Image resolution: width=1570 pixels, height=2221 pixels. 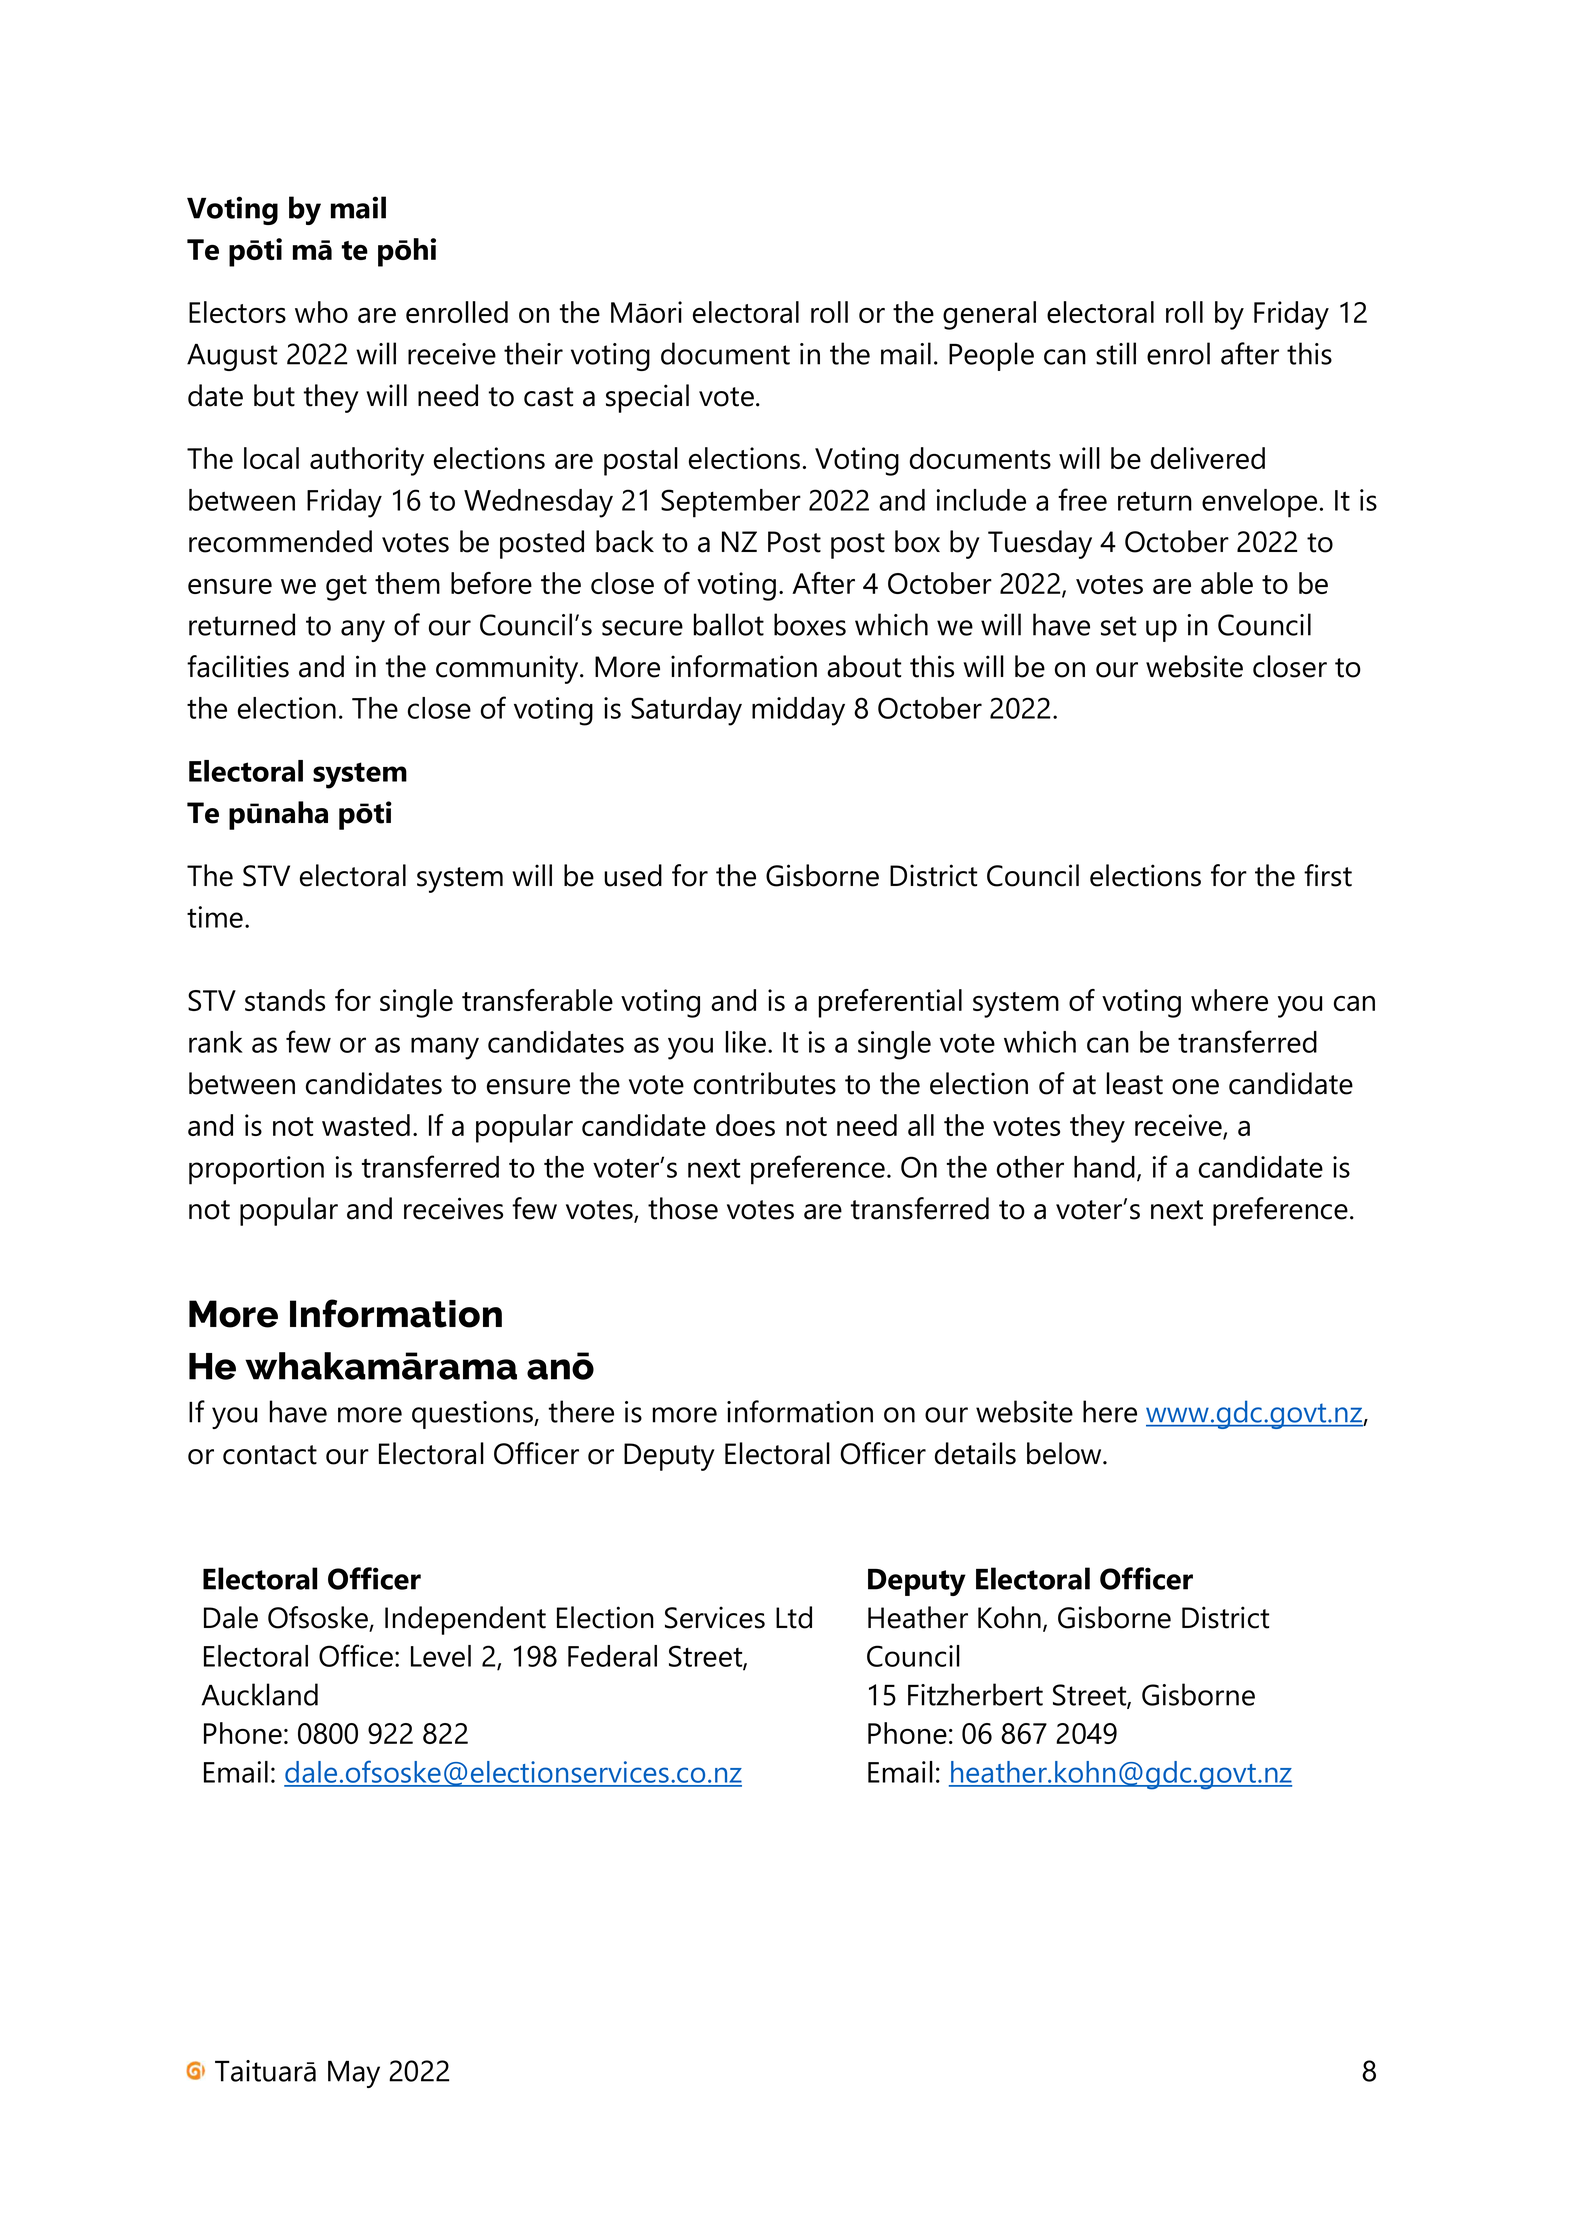 What do you see at coordinates (975, 1453) in the screenshot?
I see `details` at bounding box center [975, 1453].
